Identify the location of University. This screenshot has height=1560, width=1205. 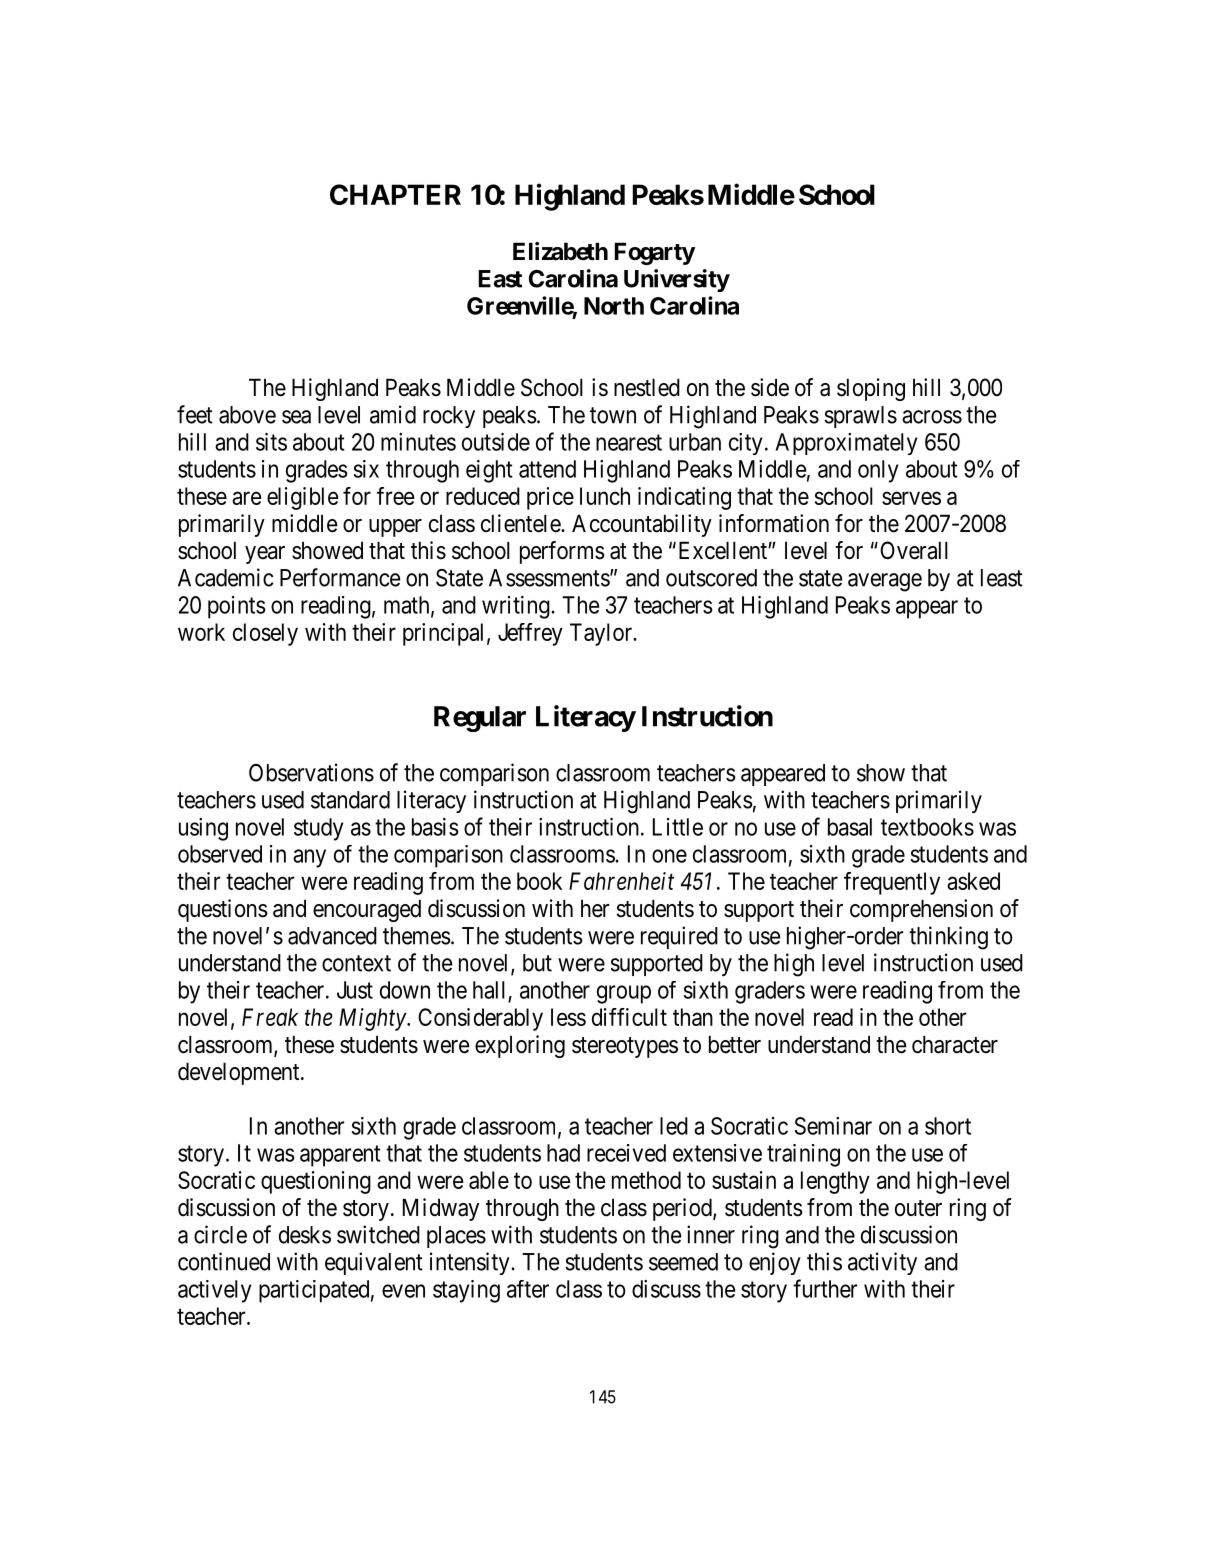
(677, 280).
